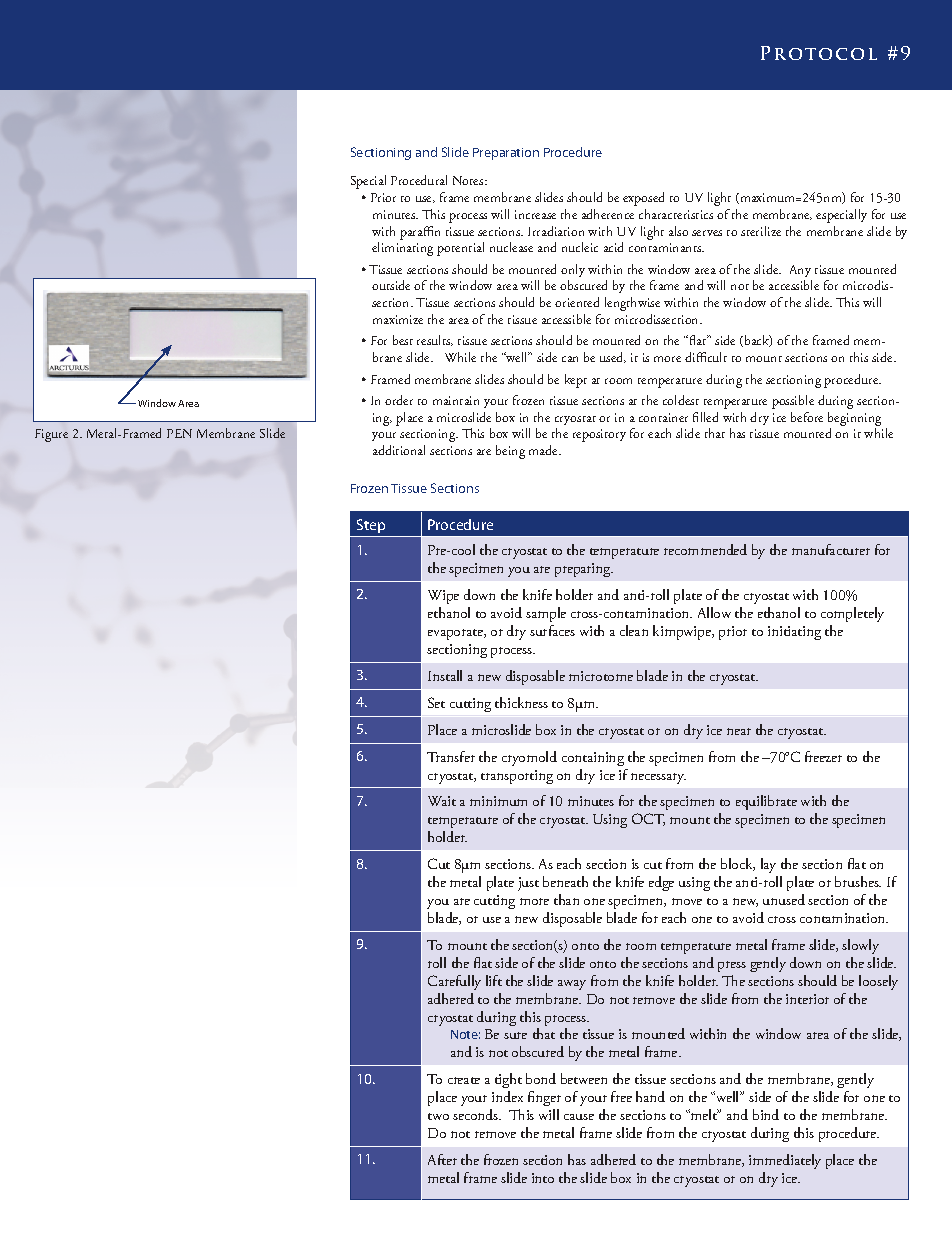  Describe the element at coordinates (438, 1116) in the image. I see `two` at that location.
